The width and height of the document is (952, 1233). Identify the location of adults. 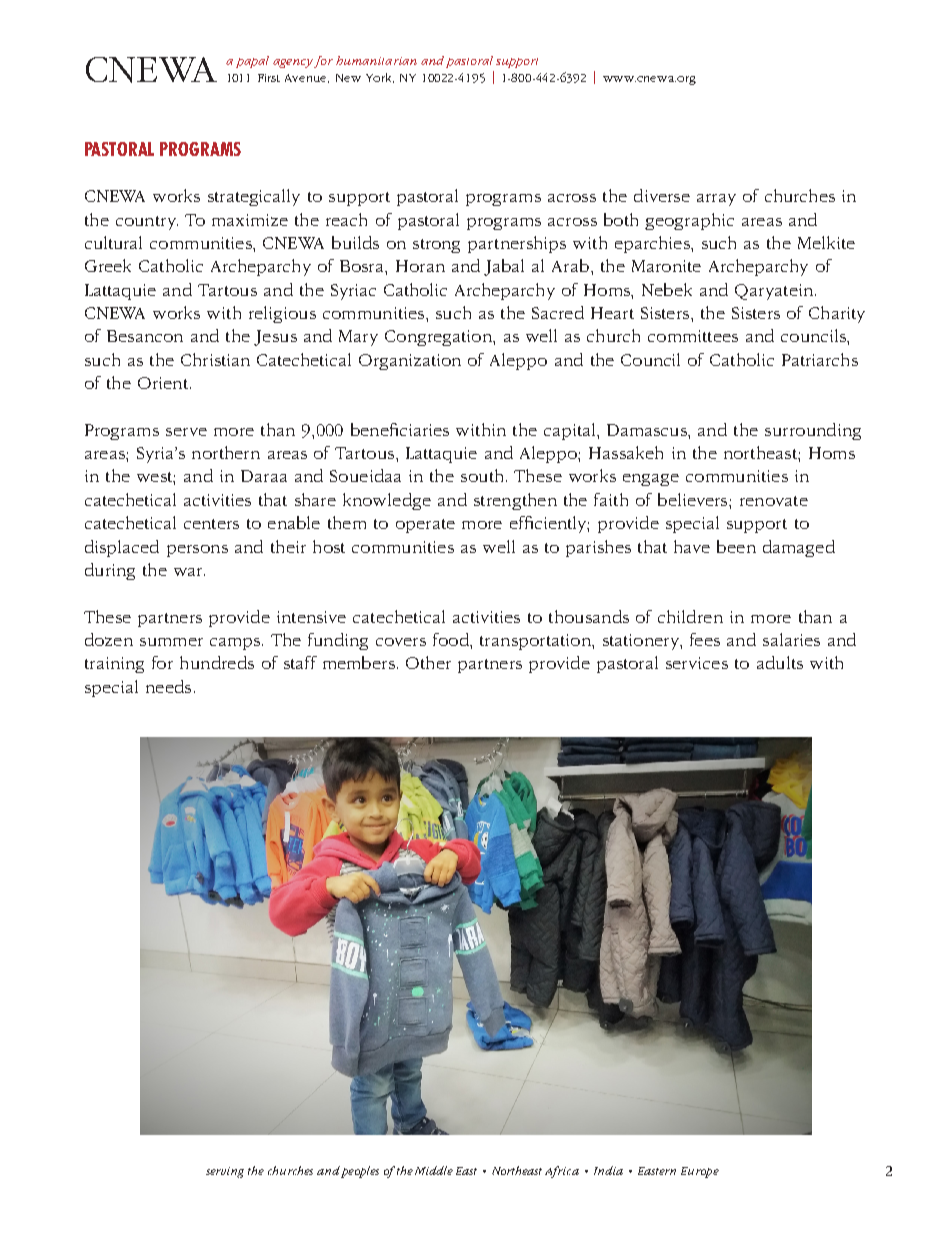
(780, 662).
